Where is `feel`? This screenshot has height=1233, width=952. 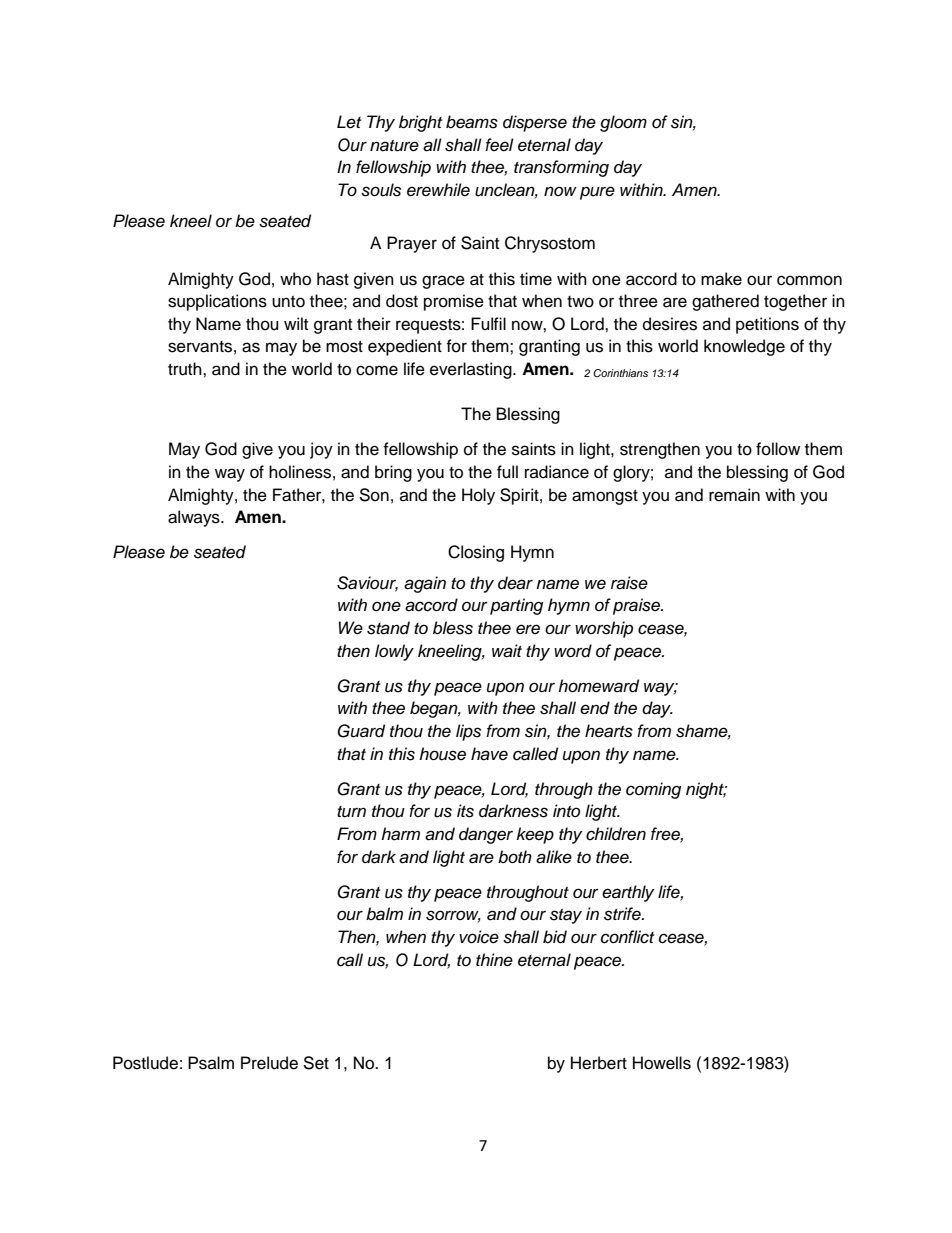 feel is located at coordinates (499, 145).
